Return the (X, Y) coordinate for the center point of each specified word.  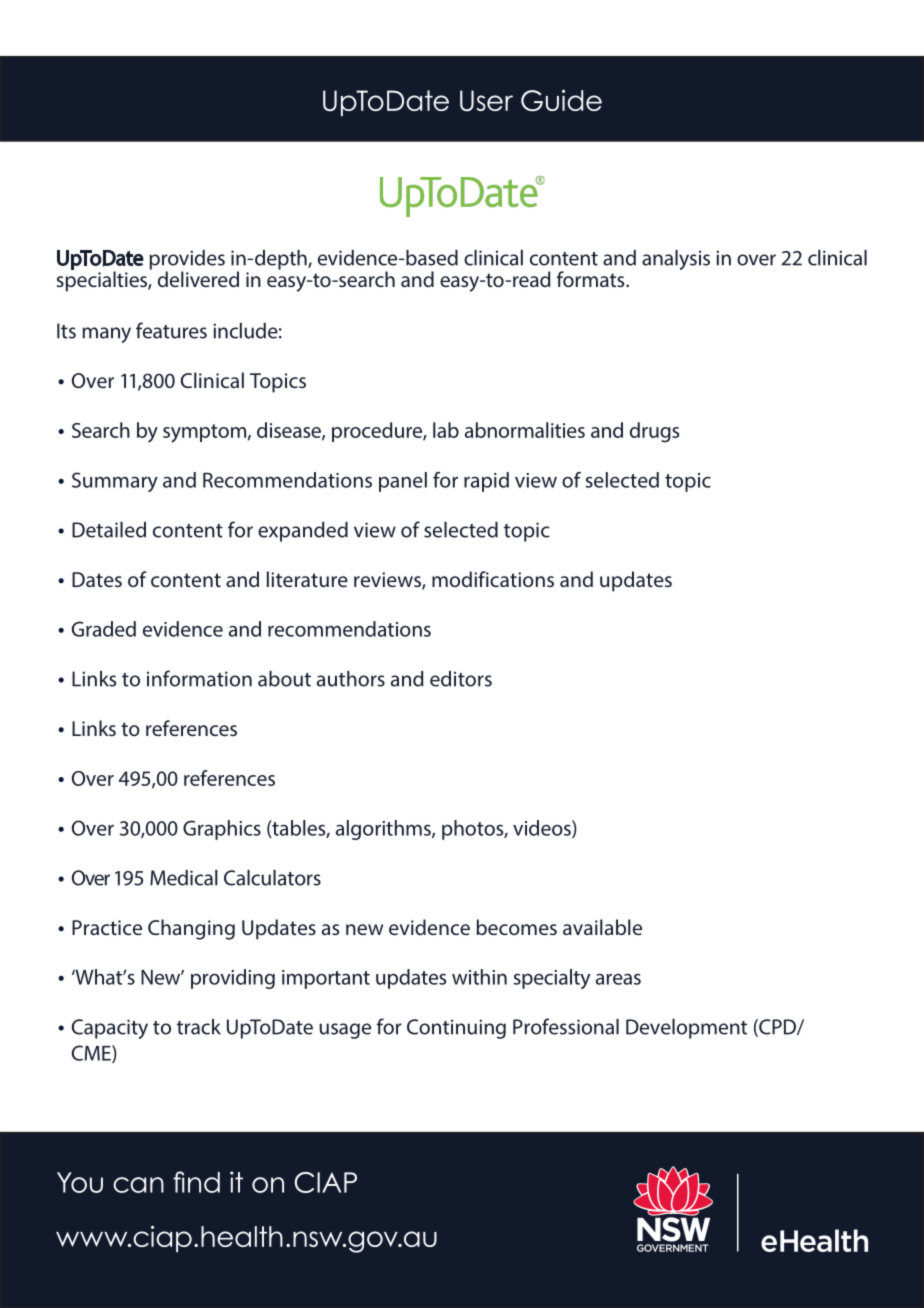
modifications (493, 579)
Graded (104, 629)
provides (187, 261)
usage (345, 1031)
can (138, 1185)
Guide (561, 101)
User (486, 101)
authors (351, 679)
